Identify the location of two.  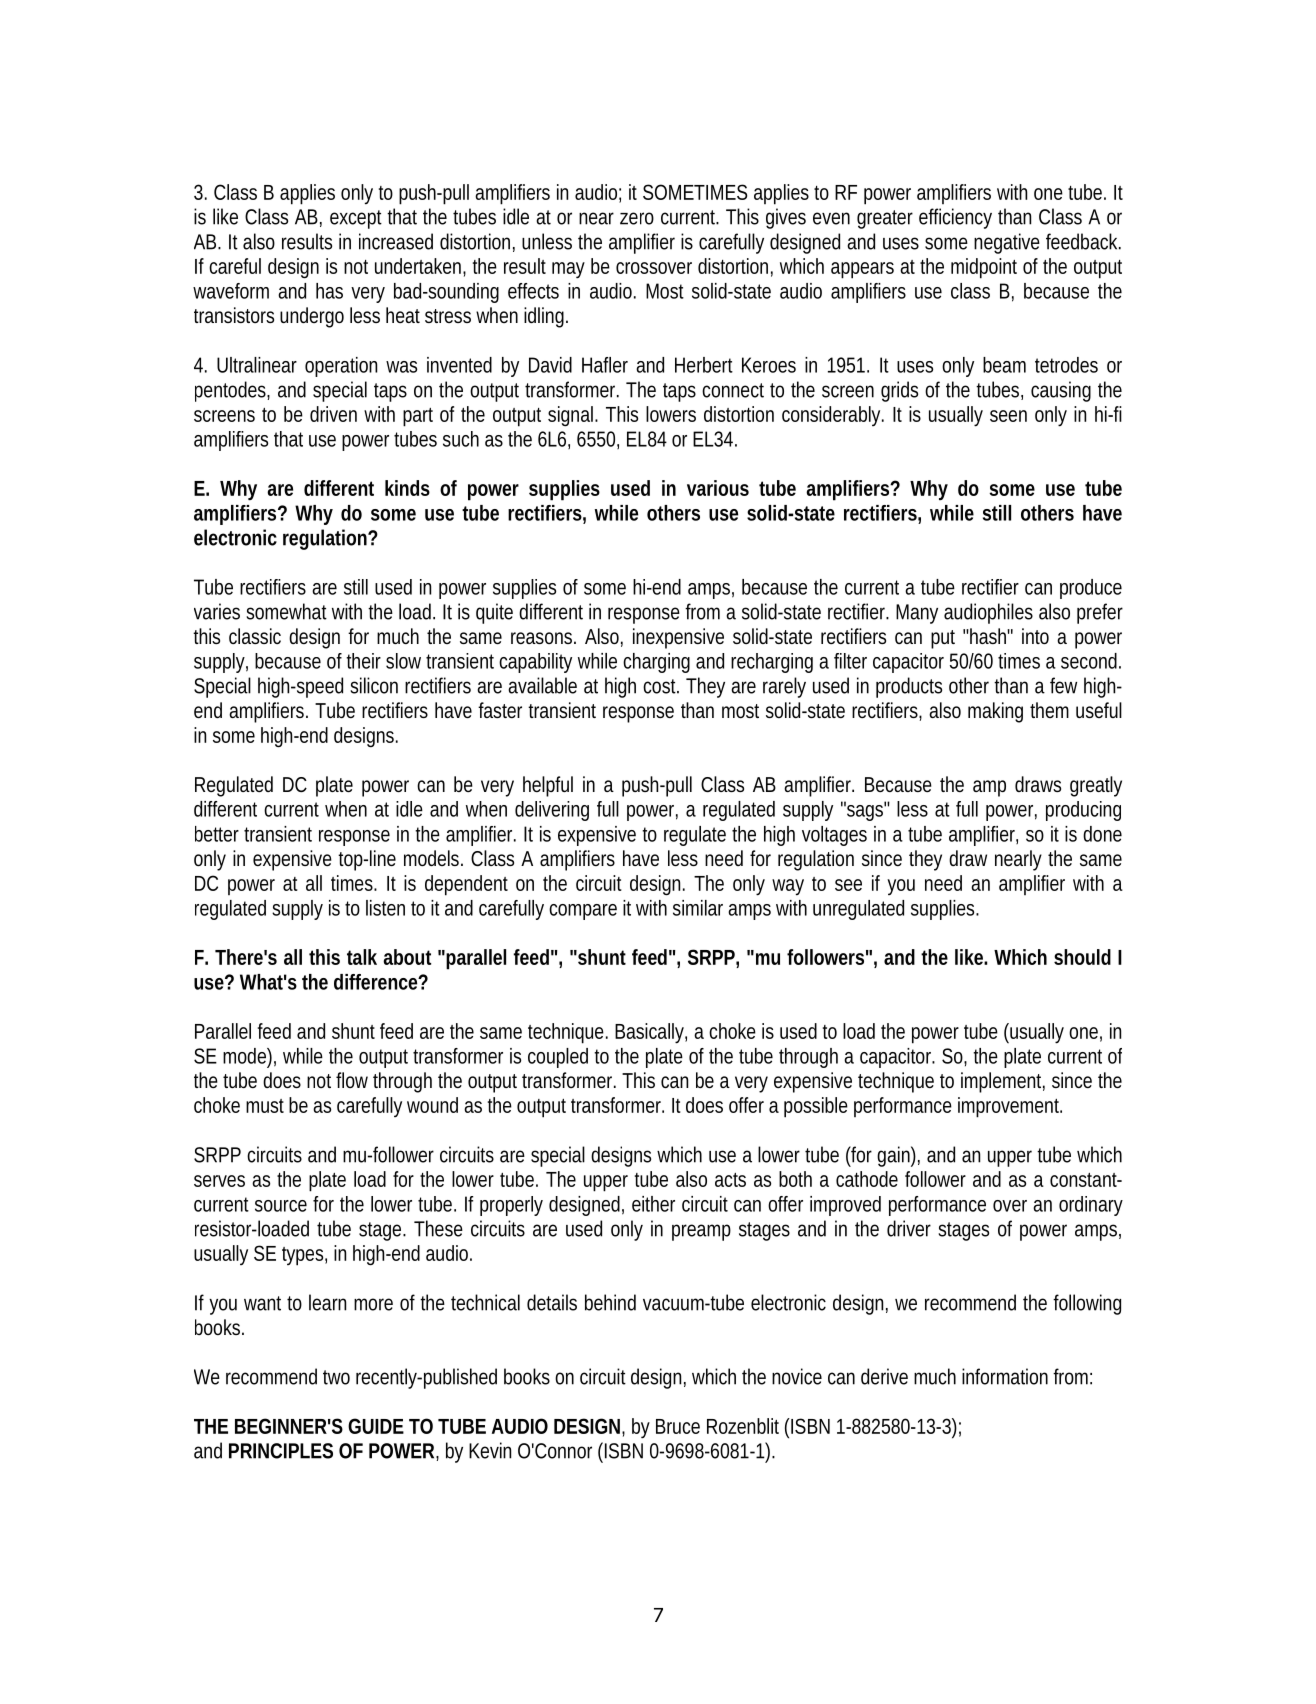
(336, 1377).
